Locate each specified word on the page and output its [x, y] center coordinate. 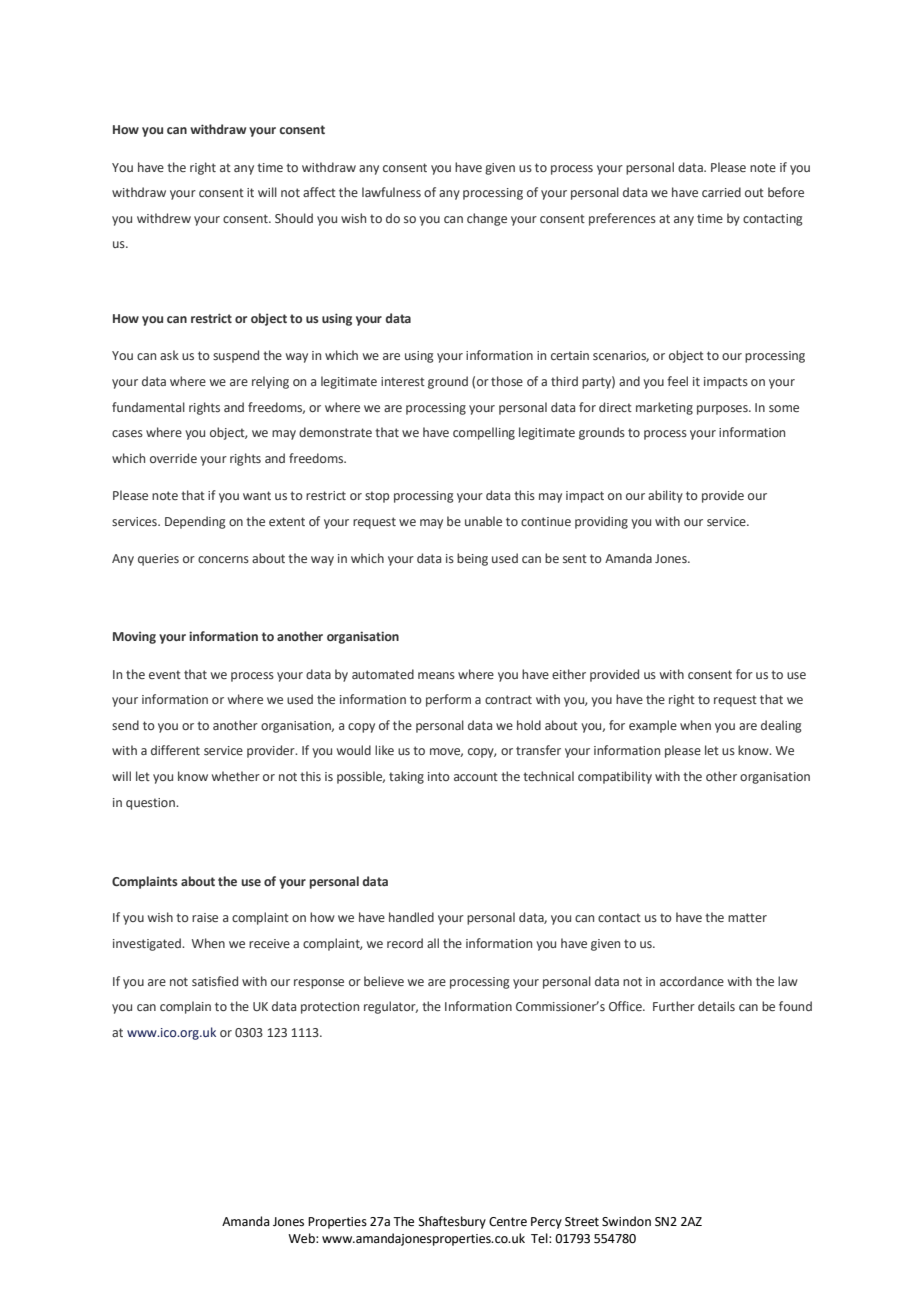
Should [294, 218]
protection [330, 1008]
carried [721, 192]
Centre [508, 1222]
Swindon [626, 1221]
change [487, 219]
